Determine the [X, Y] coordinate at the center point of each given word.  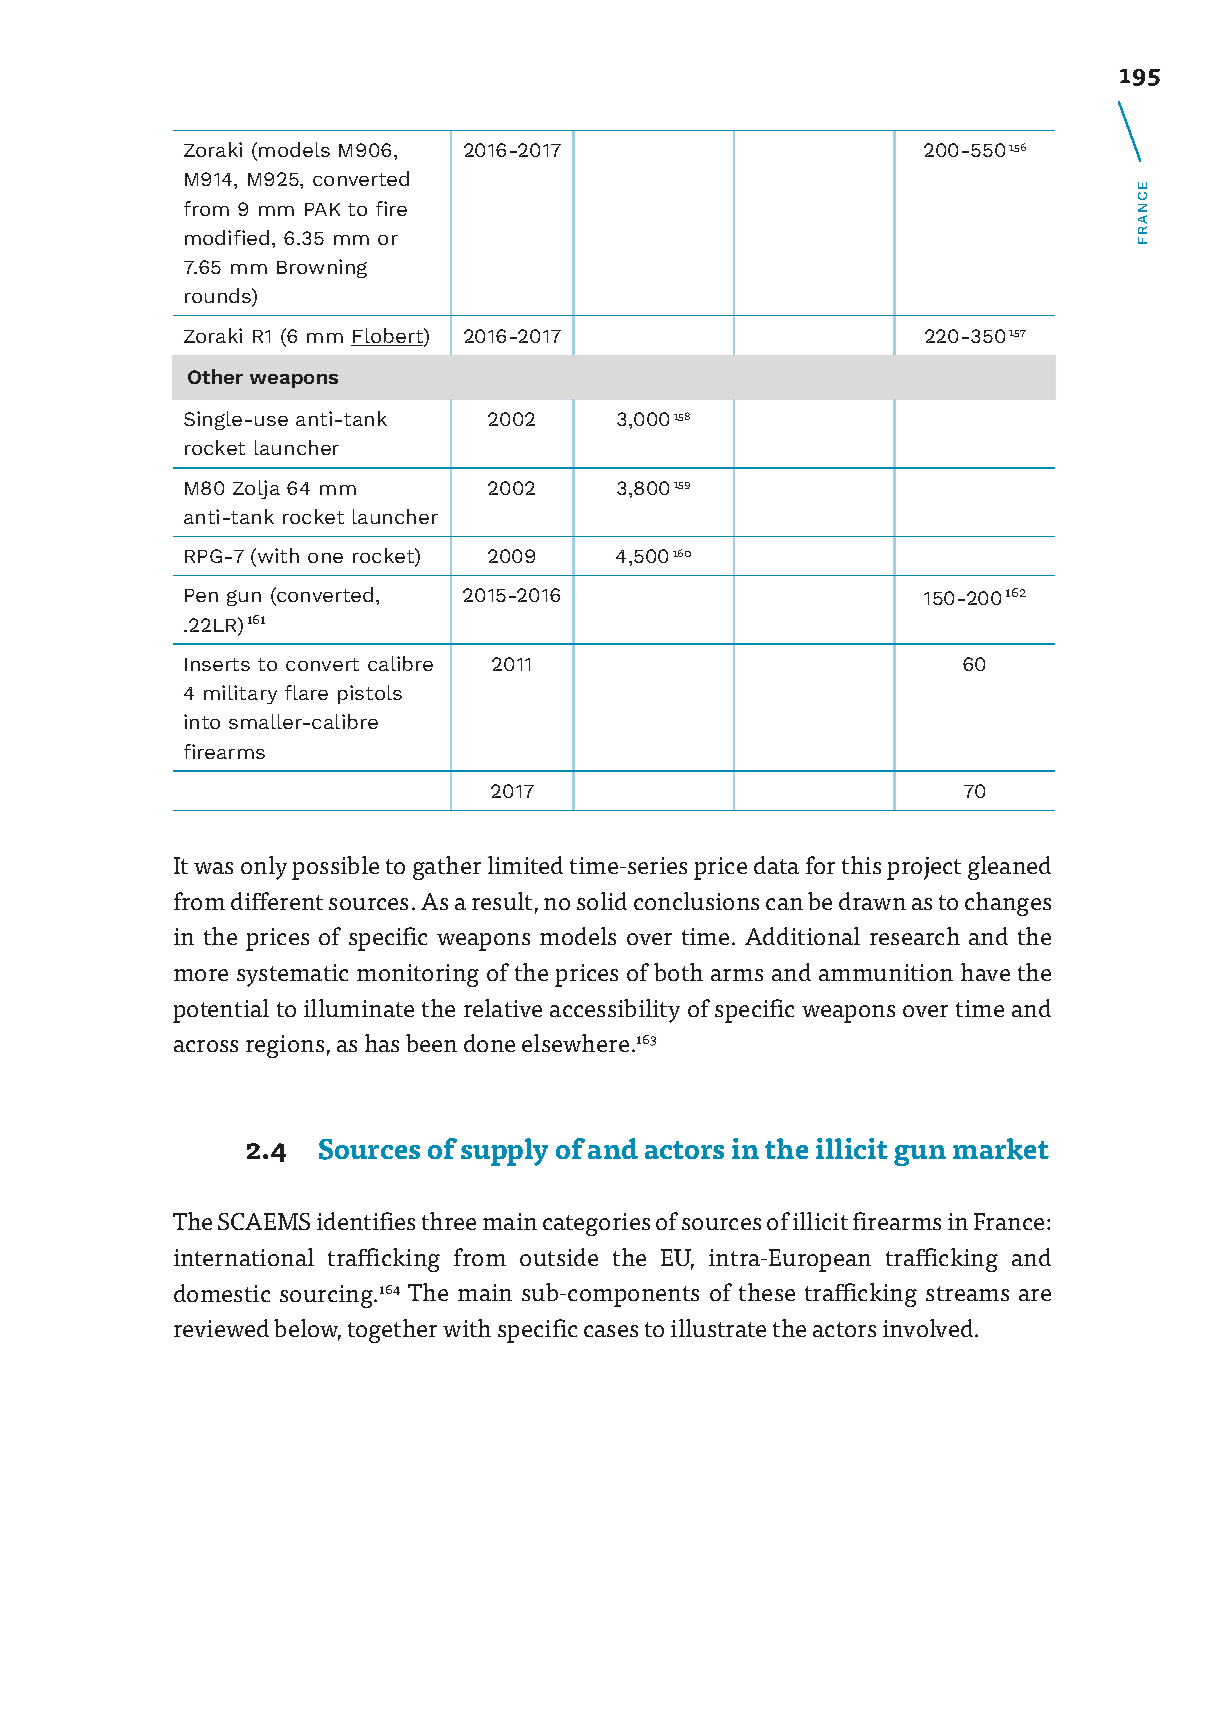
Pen [201, 595]
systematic [292, 975]
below [307, 1329]
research [915, 936]
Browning [322, 268]
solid [602, 901]
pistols [370, 694]
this [861, 865]
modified [227, 237]
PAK [322, 209]
